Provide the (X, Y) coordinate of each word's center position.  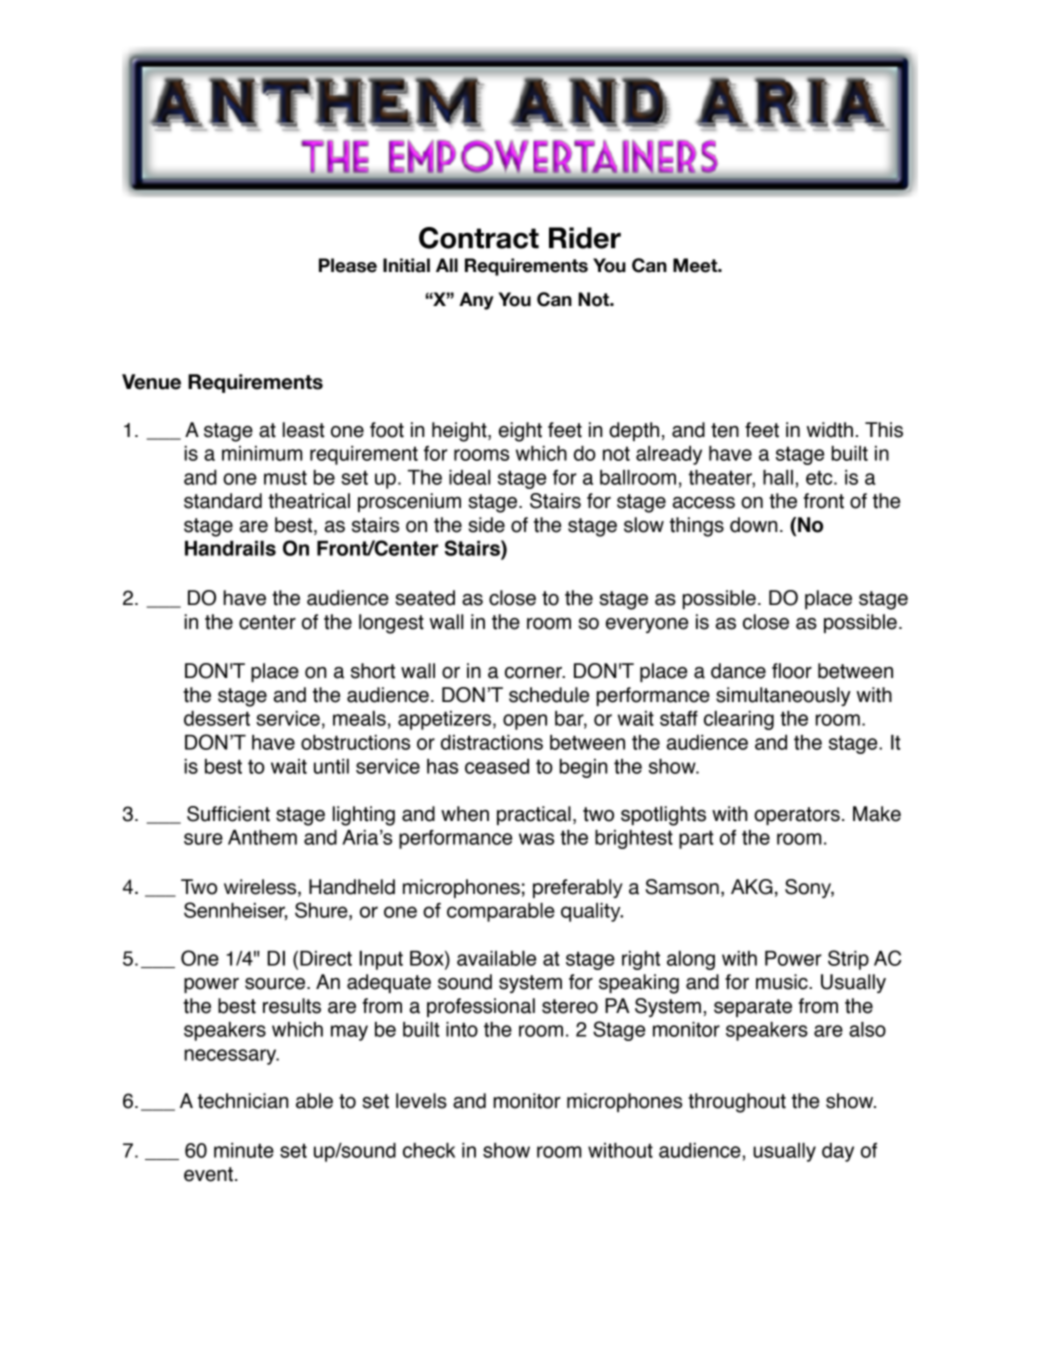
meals (359, 718)
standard (223, 501)
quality (592, 912)
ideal (469, 477)
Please (348, 265)
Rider (585, 238)
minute (244, 1150)
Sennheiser (235, 911)
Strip (848, 960)
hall (778, 477)
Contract (479, 238)
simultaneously (783, 696)
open (525, 722)
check (429, 1150)
